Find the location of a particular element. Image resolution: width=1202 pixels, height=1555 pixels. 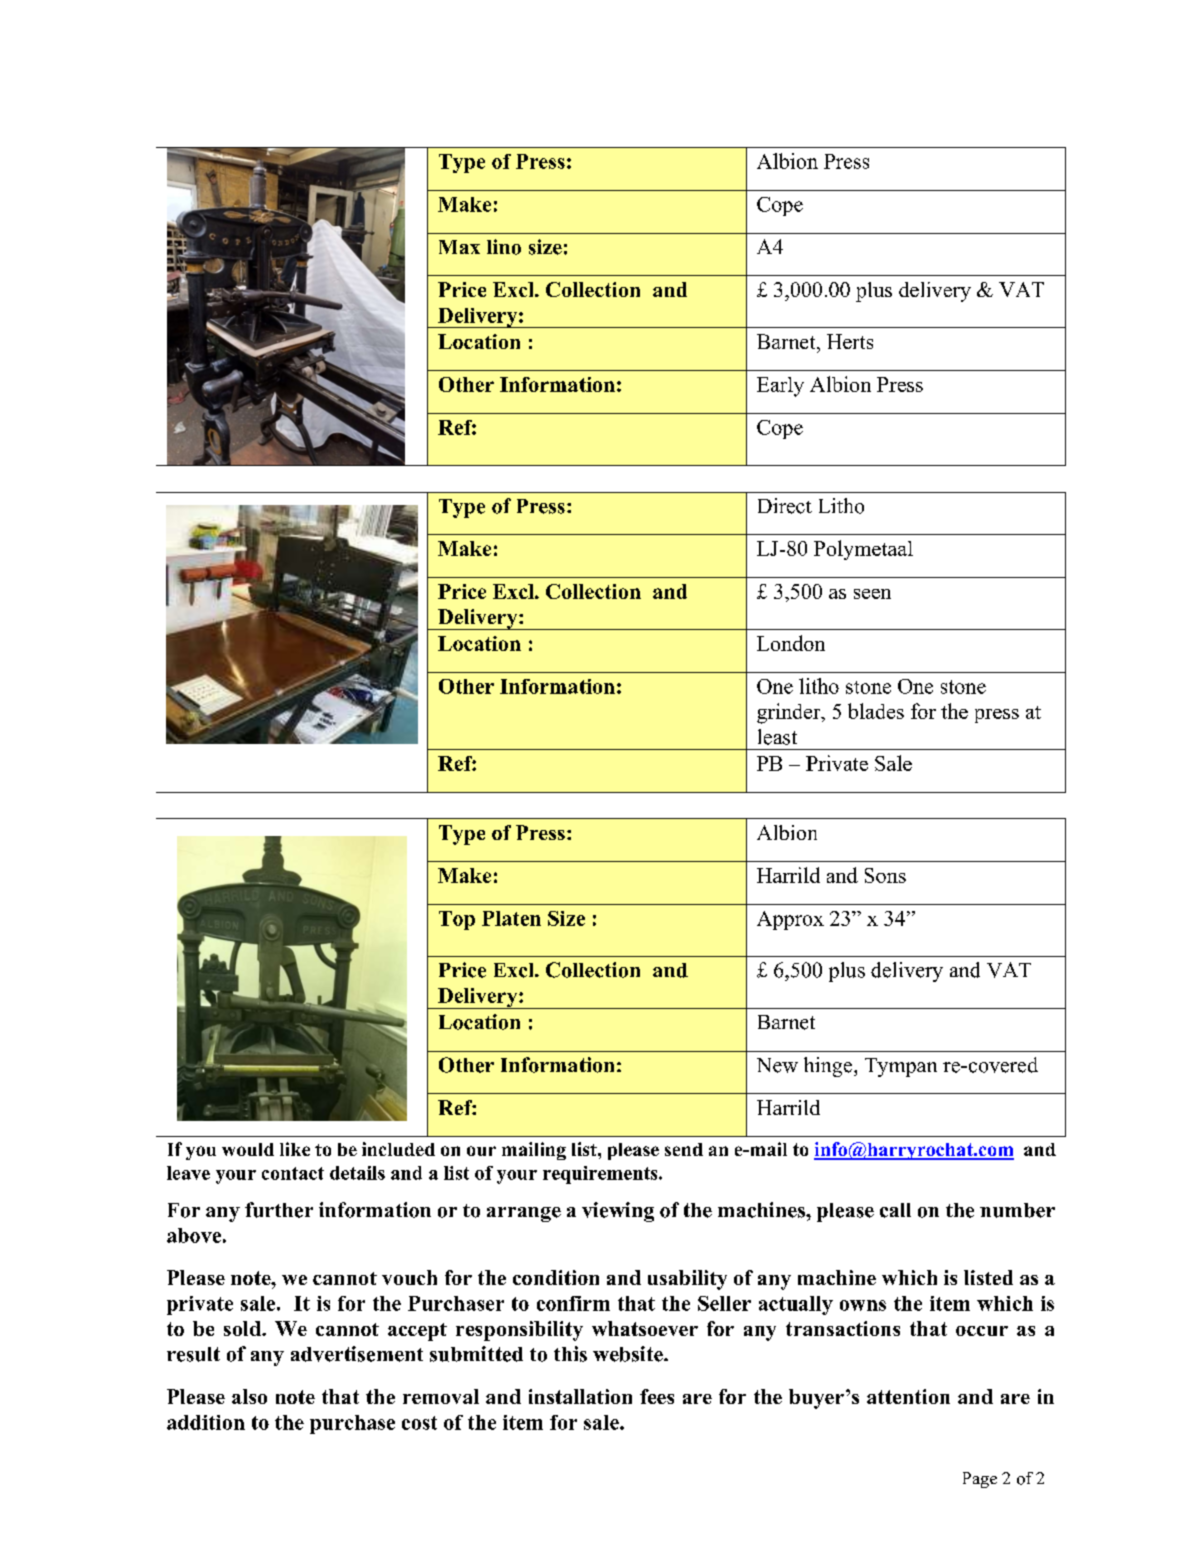

lino is located at coordinates (504, 247).
